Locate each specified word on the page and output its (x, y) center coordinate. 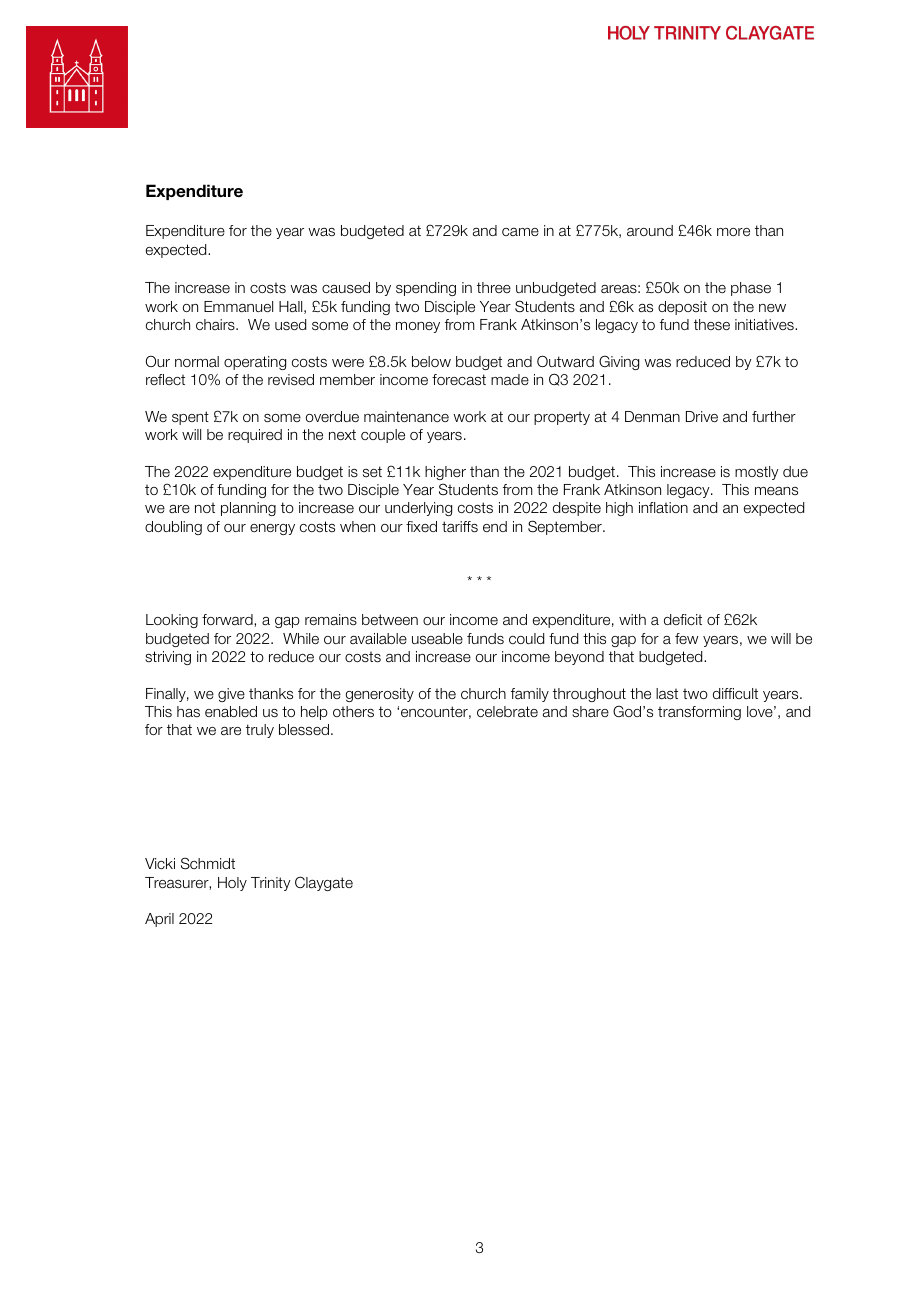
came (520, 232)
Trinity (271, 884)
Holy (232, 884)
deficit (683, 619)
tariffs (460, 526)
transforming (699, 713)
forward (228, 620)
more (733, 232)
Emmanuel (238, 306)
